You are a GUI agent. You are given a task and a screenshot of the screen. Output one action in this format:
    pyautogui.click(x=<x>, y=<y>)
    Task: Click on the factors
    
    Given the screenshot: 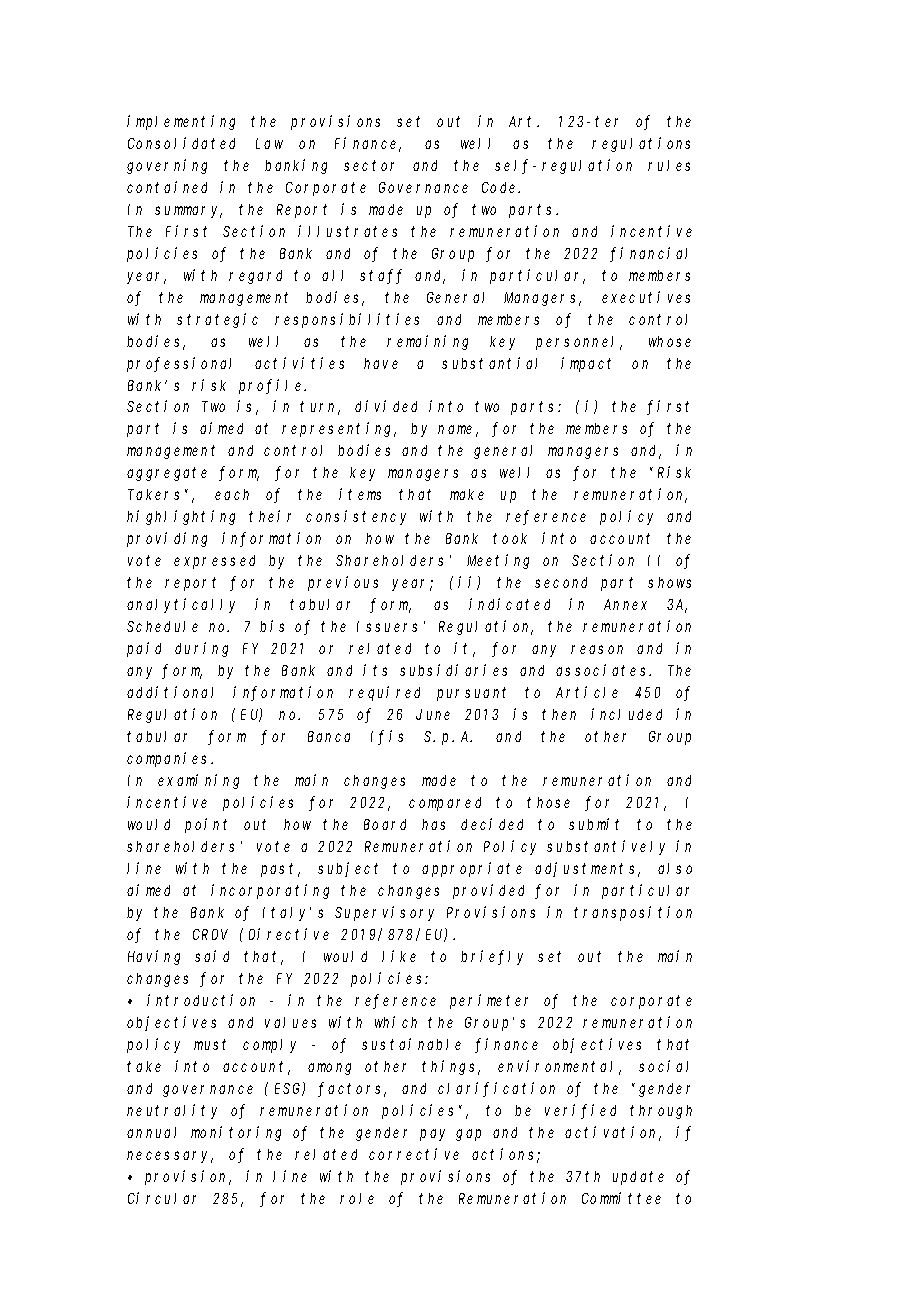 What is the action you would take?
    pyautogui.click(x=352, y=1089)
